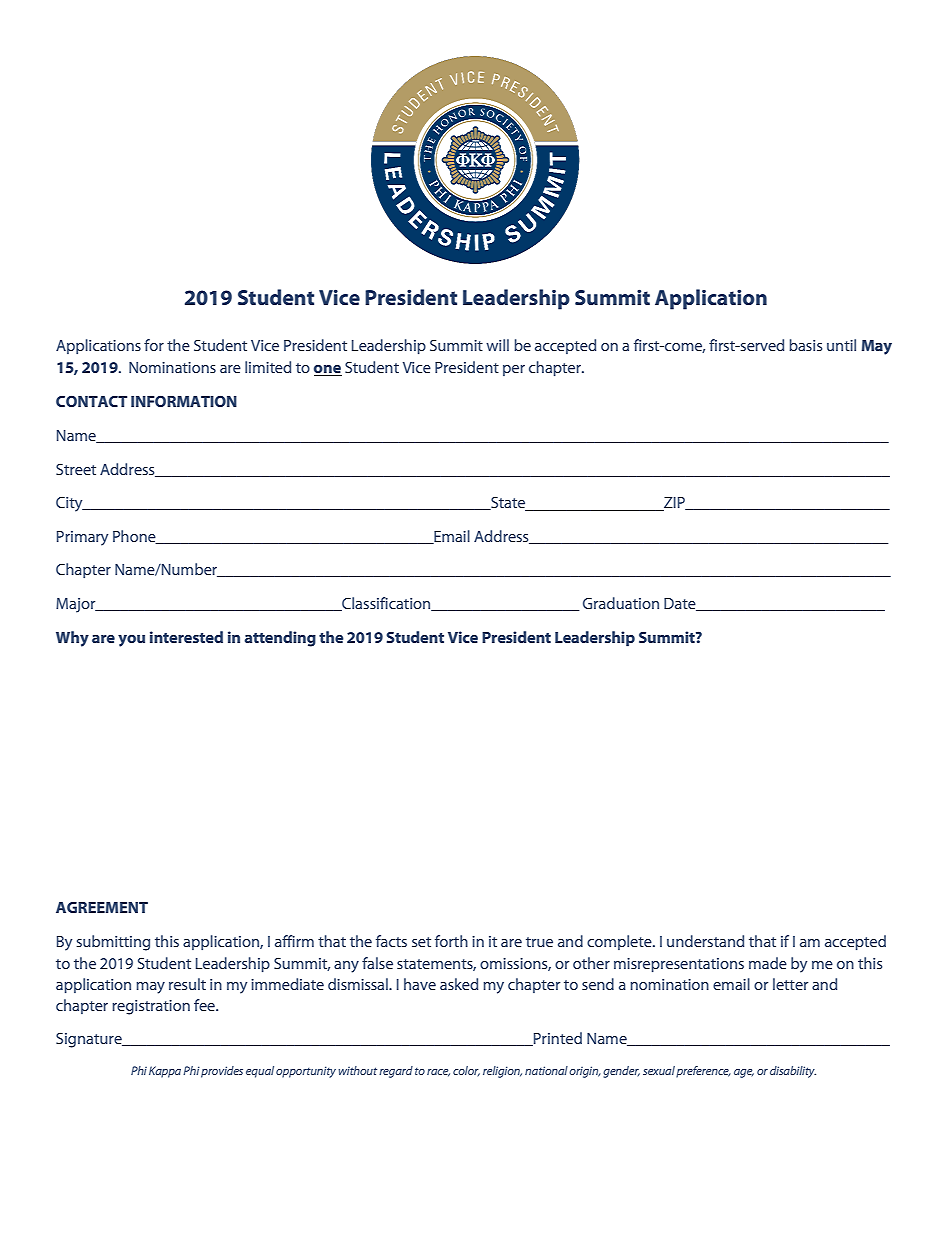 The height and width of the document is (1233, 952). I want to click on attending, so click(280, 639).
